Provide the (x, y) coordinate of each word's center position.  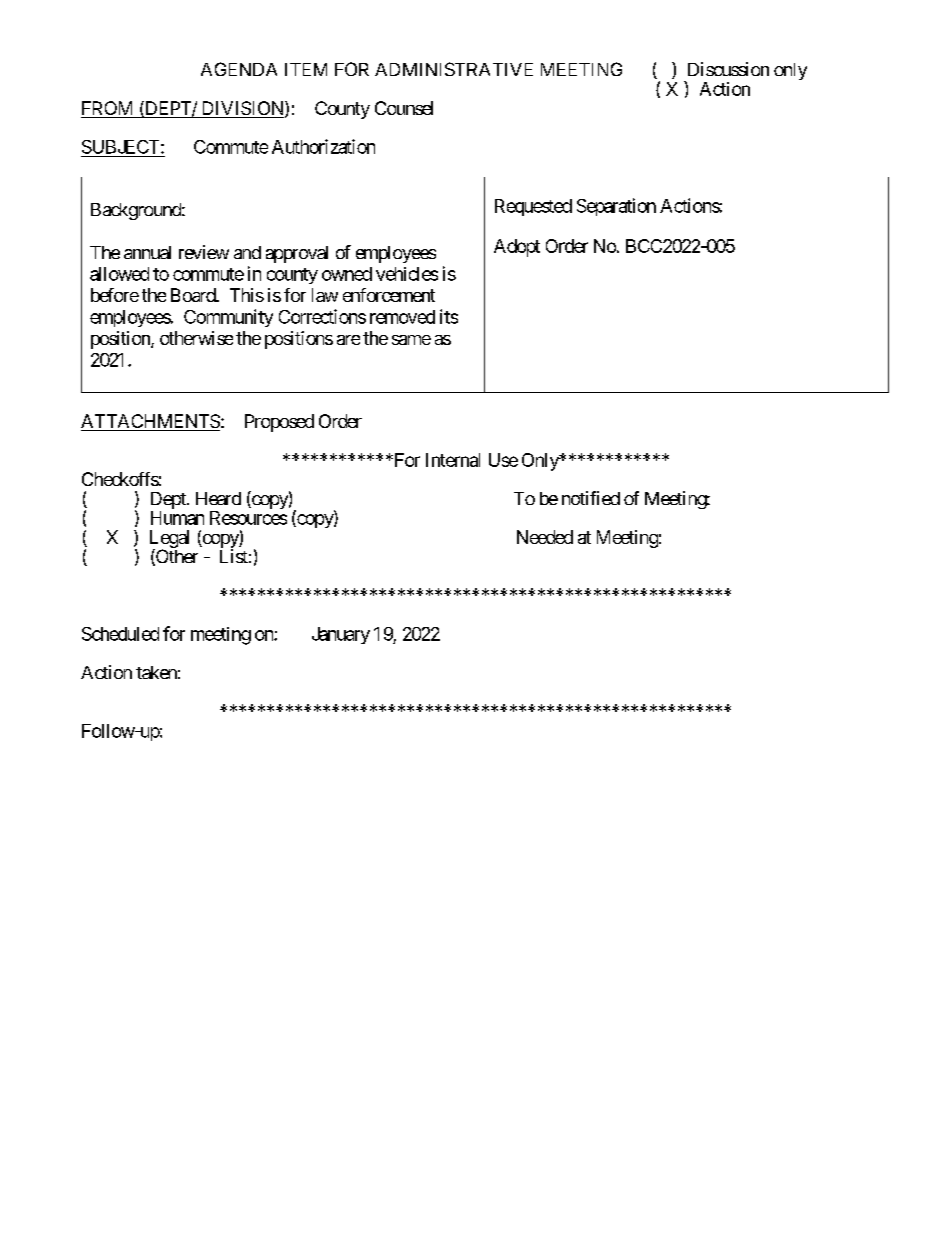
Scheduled (120, 634)
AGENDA (239, 69)
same (411, 340)
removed (402, 317)
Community (228, 318)
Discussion (728, 69)
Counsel (404, 108)
